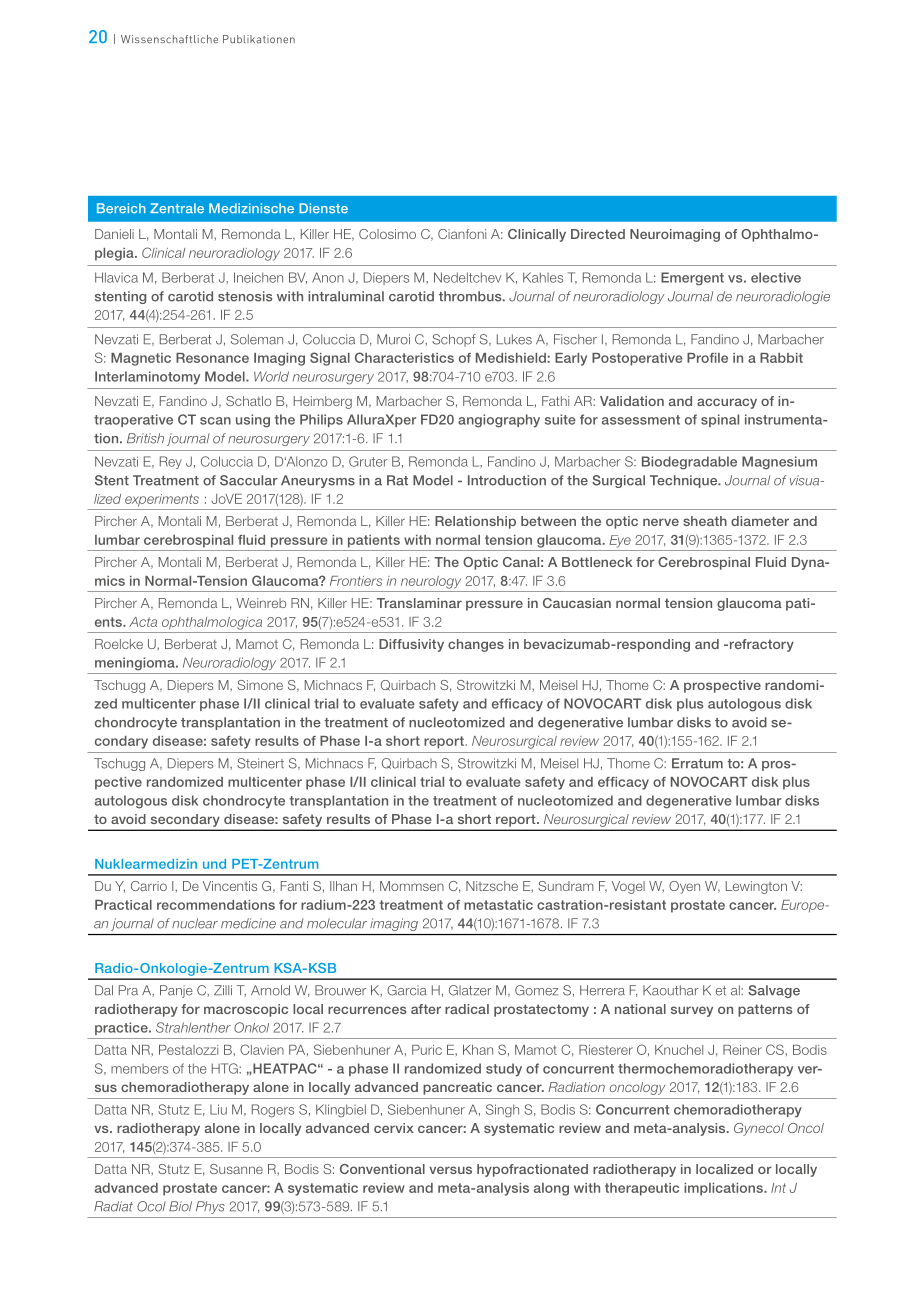 The height and width of the image is (1308, 924). What do you see at coordinates (245, 296) in the image?
I see `stenosis` at bounding box center [245, 296].
